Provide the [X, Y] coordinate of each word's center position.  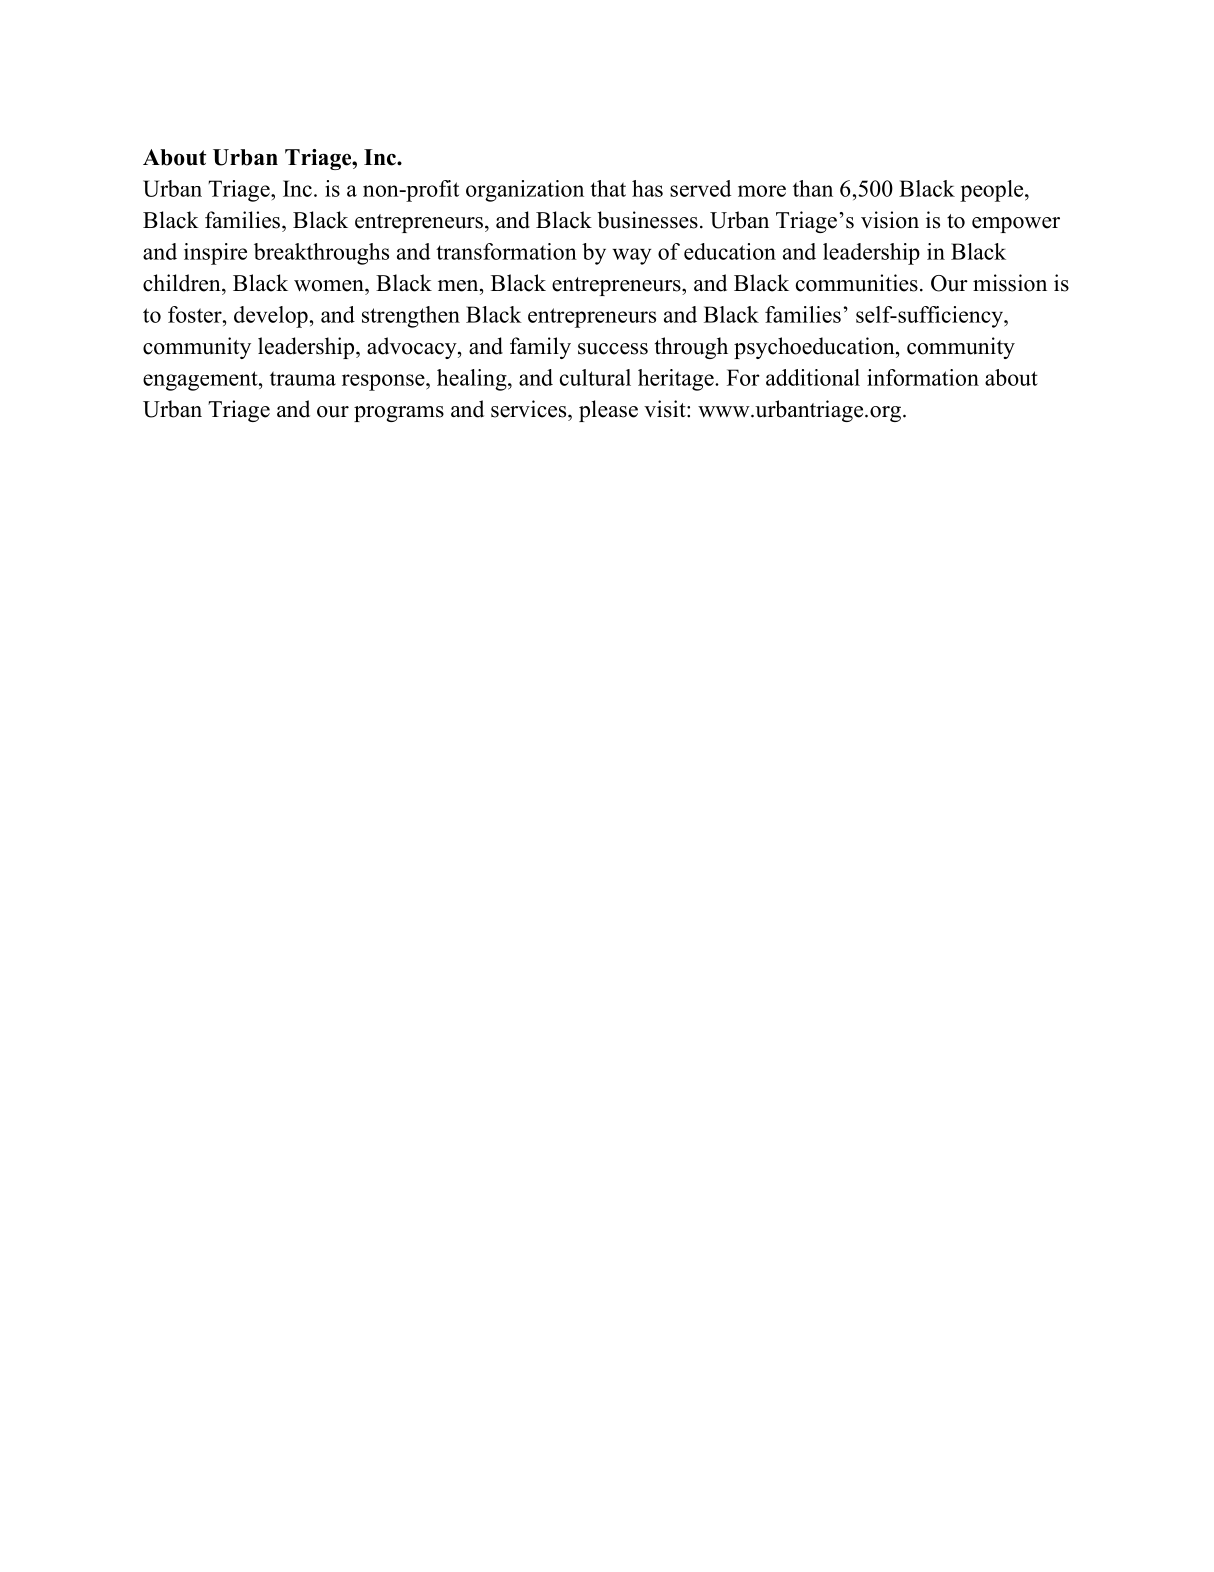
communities [857, 283]
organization [525, 191]
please [608, 411]
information [923, 377]
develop [271, 317]
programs [399, 414]
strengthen [411, 317]
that [608, 188]
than [813, 188]
